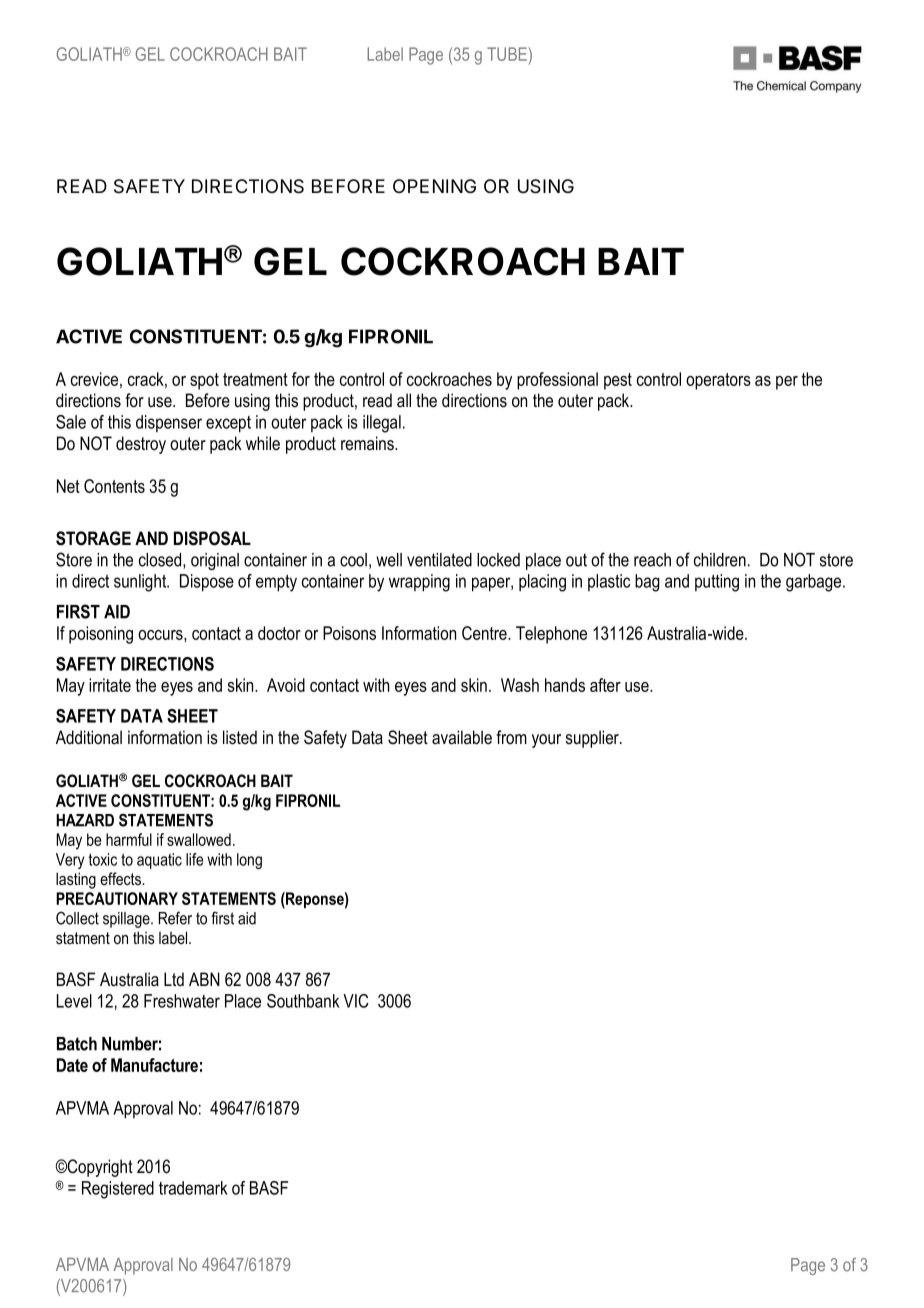 This screenshot has width=924, height=1308. I want to click on TUBE, so click(508, 54).
